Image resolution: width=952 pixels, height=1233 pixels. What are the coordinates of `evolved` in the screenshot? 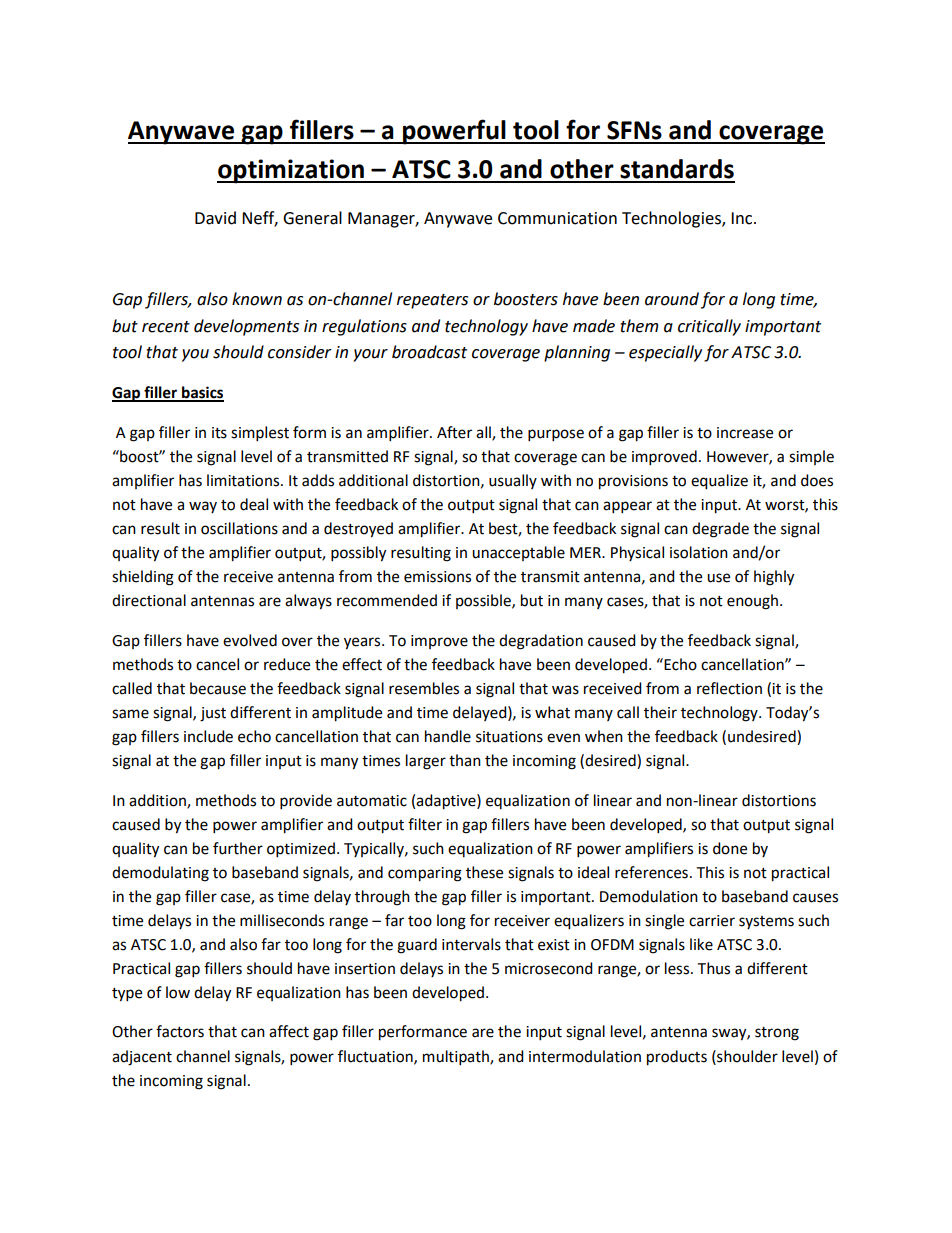 It's located at (250, 640).
